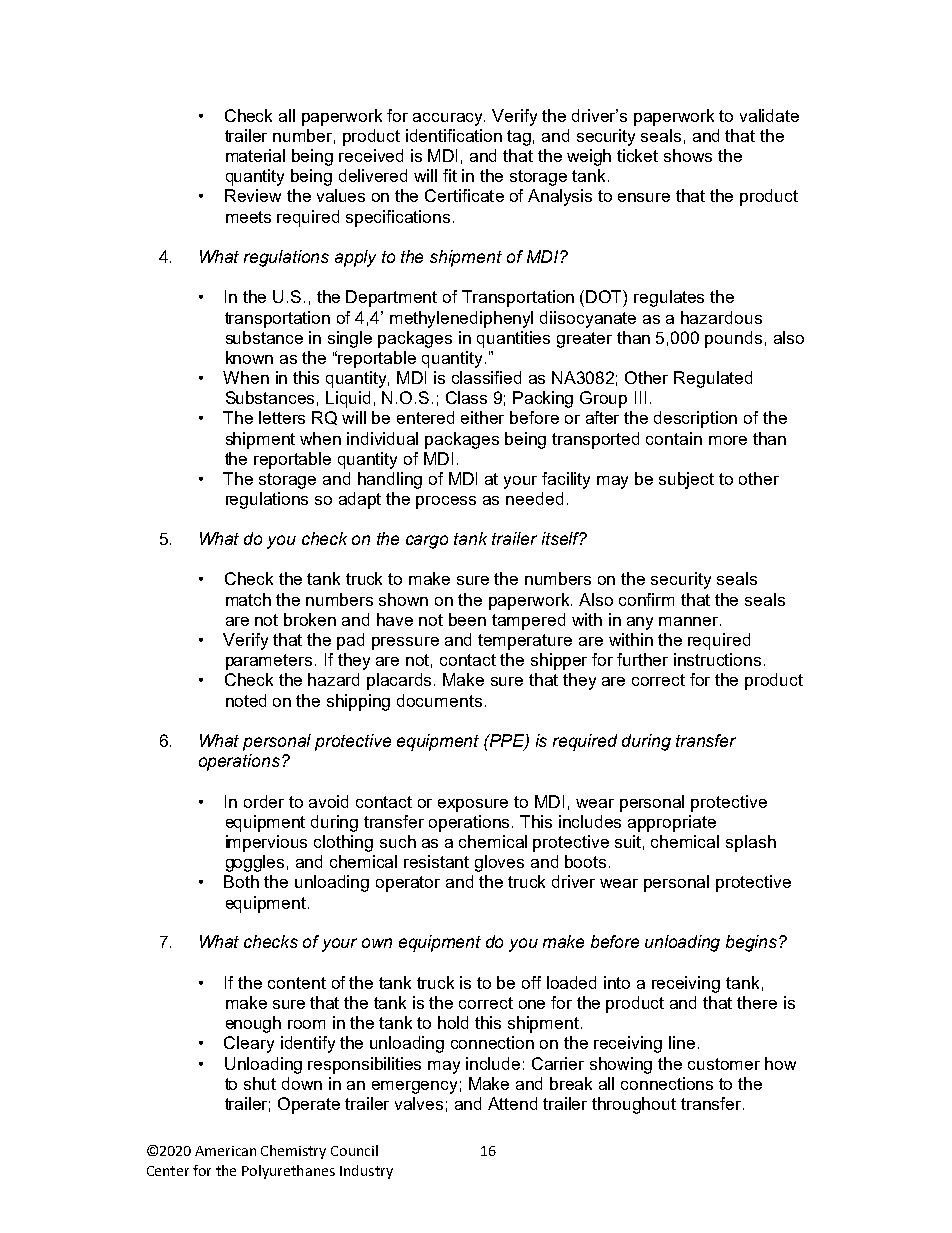  Describe the element at coordinates (713, 379) in the screenshot. I see `Regulated` at that location.
